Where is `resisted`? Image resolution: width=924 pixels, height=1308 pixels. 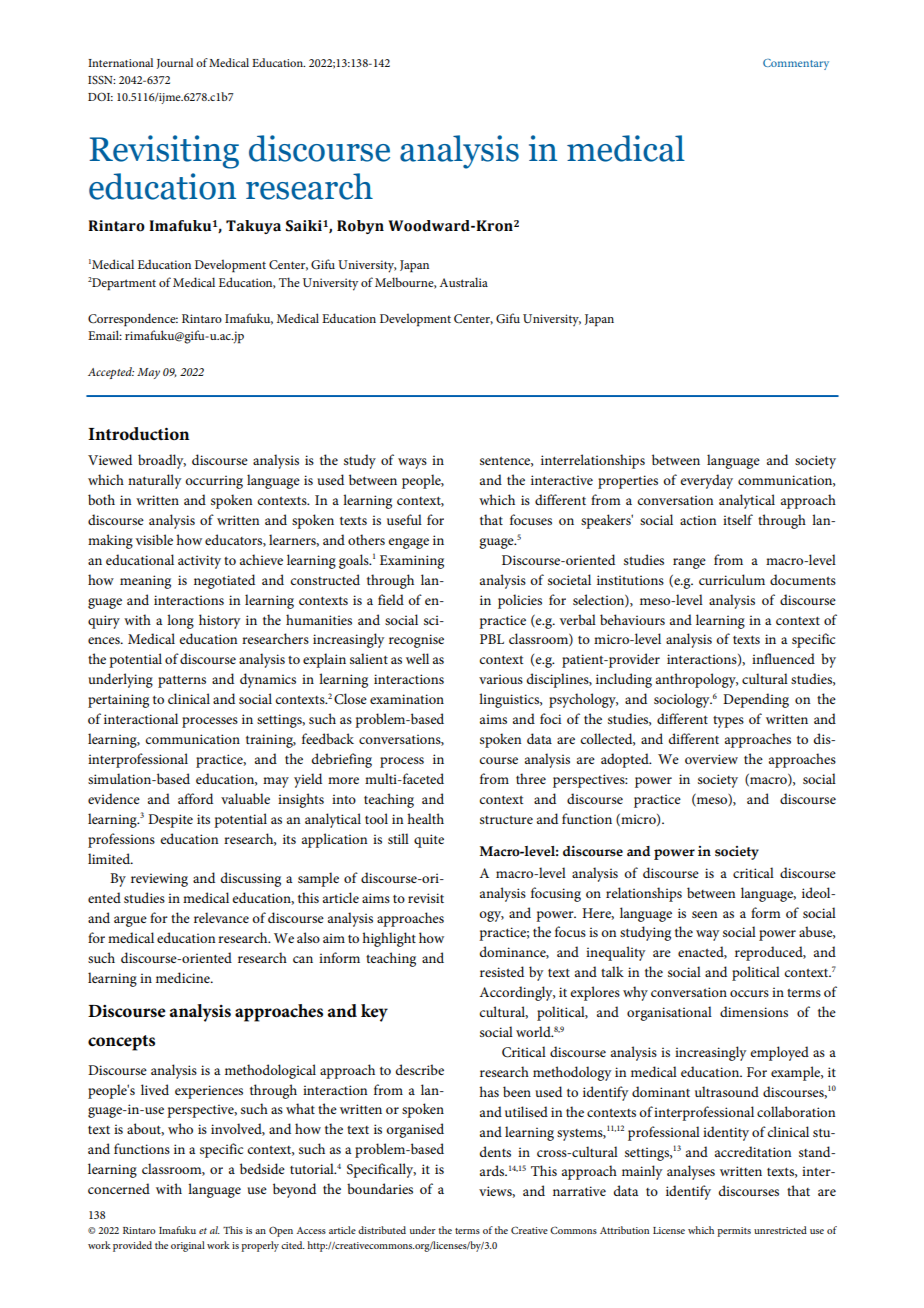
resisted is located at coordinates (502, 971).
